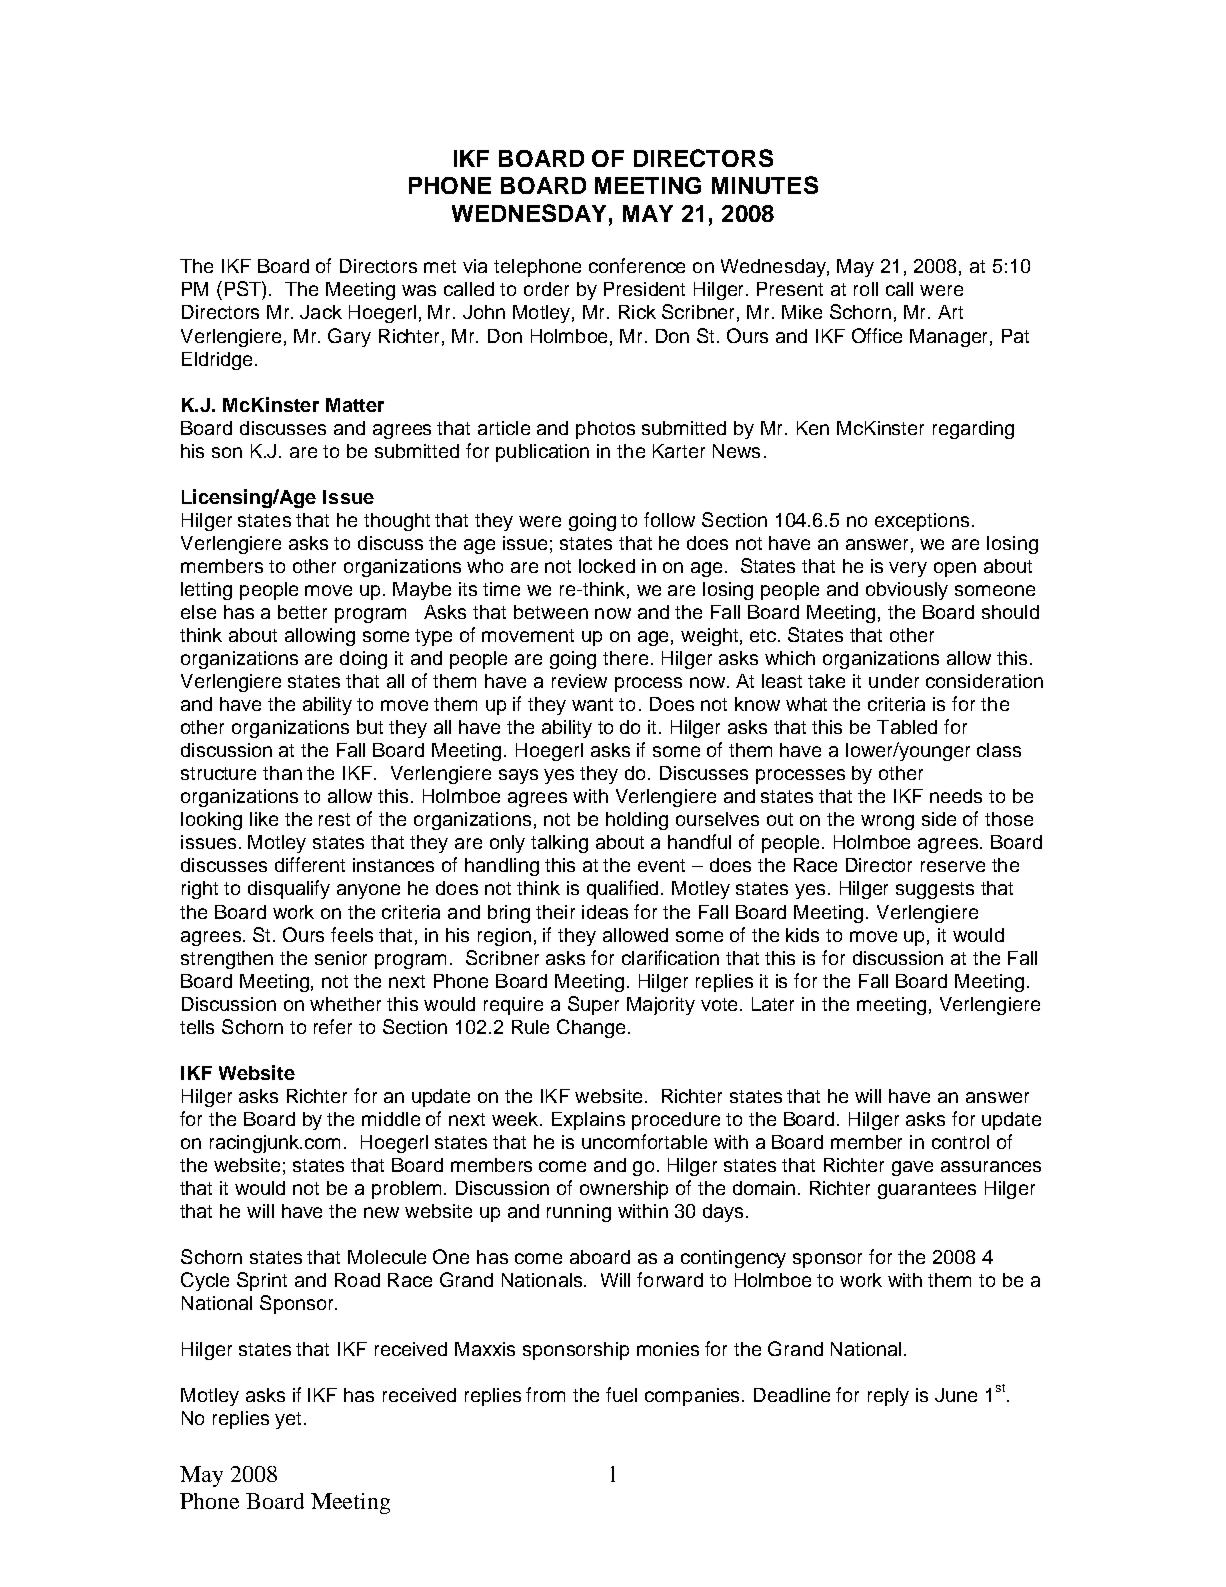 This page has height=1587, width=1226. What do you see at coordinates (592, 704) in the page?
I see `want` at bounding box center [592, 704].
